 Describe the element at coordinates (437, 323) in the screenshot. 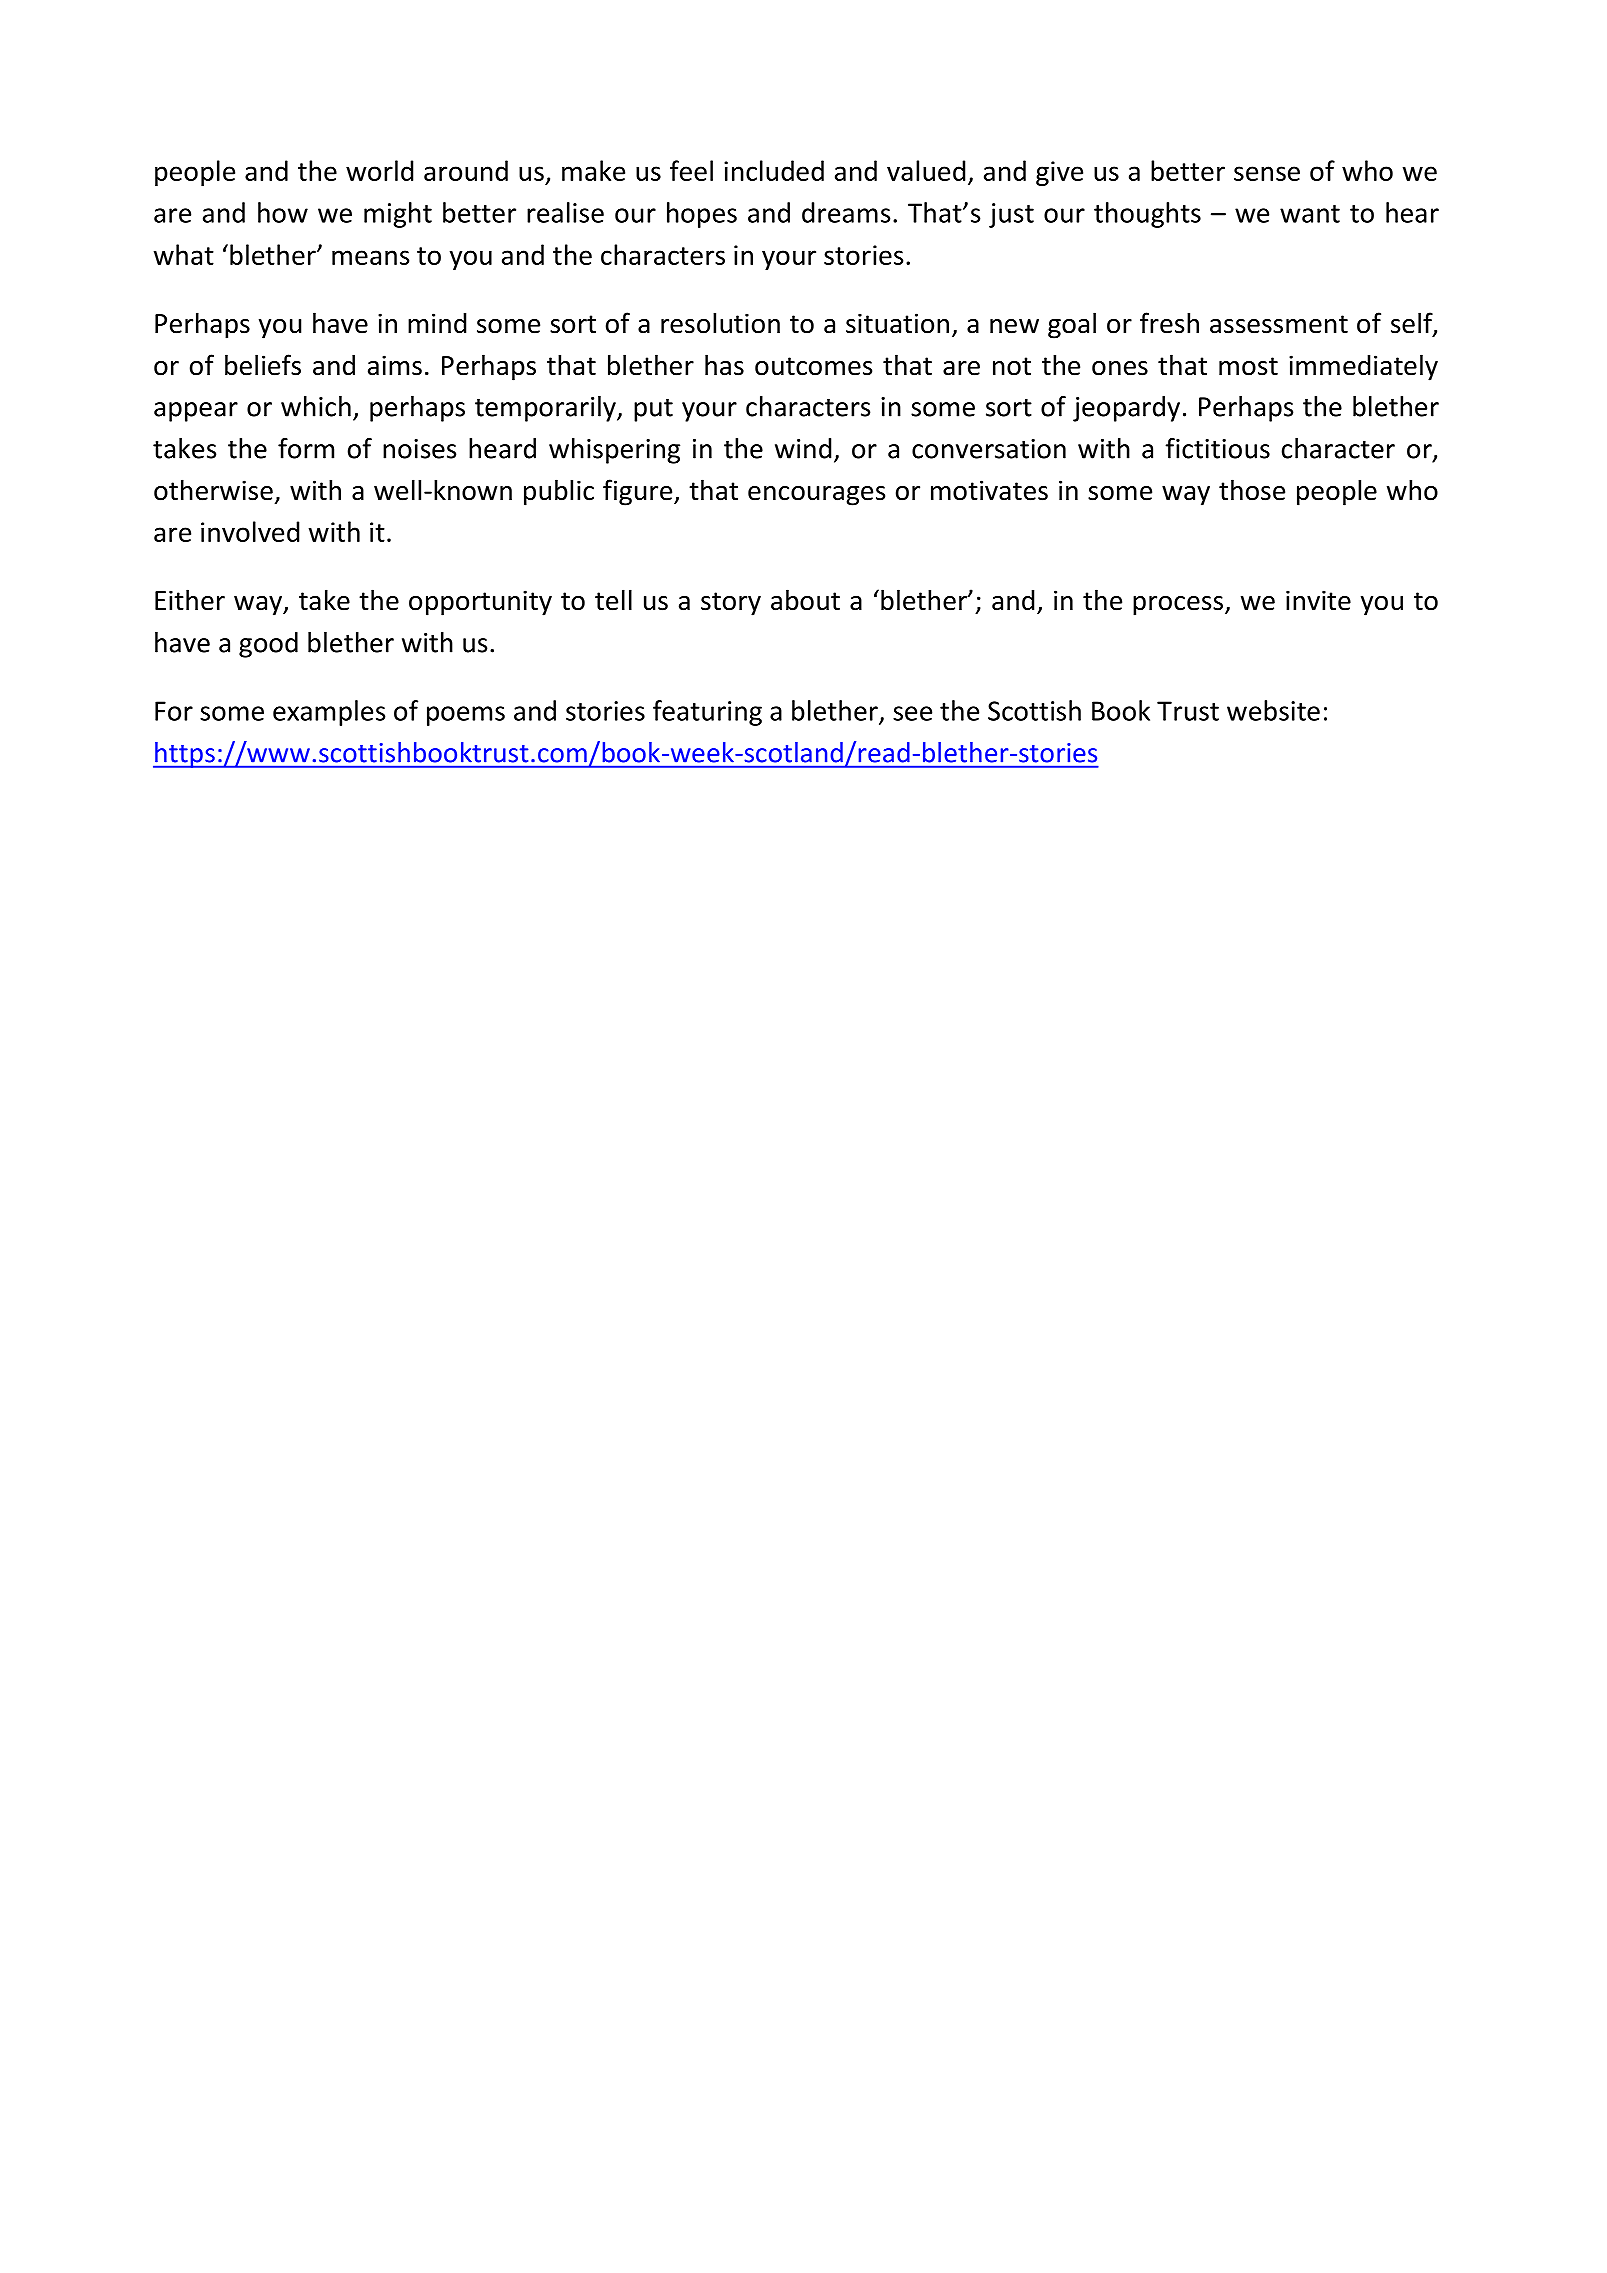

I see `mind` at that location.
